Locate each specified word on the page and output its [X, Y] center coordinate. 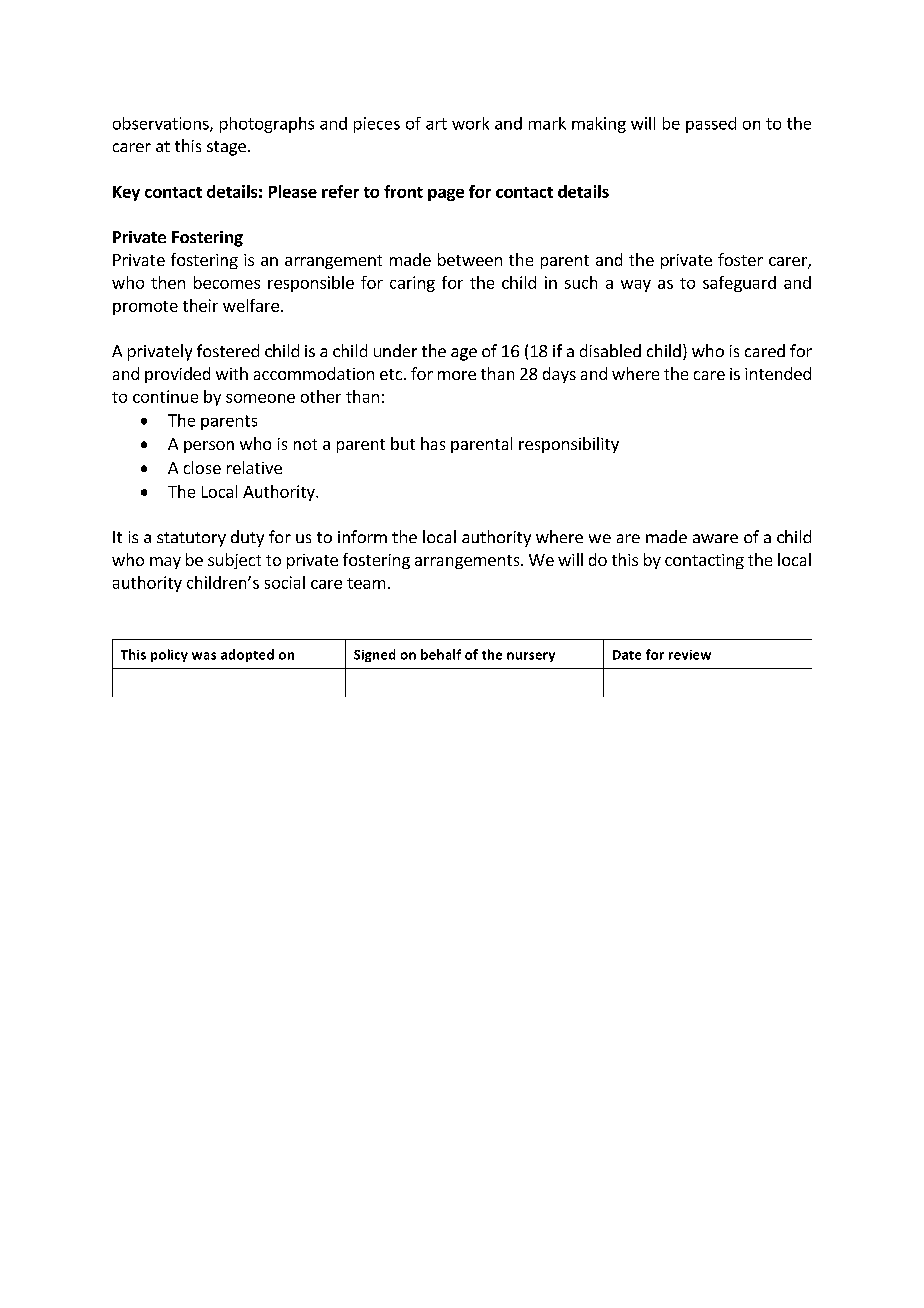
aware [715, 538]
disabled [610, 350]
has [433, 443]
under [395, 350]
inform [362, 536]
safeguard [739, 284]
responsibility [569, 445]
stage [226, 148]
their [200, 305]
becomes [227, 282]
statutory [191, 539]
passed [711, 125]
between [470, 259]
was [204, 656]
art [436, 124]
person [209, 447]
